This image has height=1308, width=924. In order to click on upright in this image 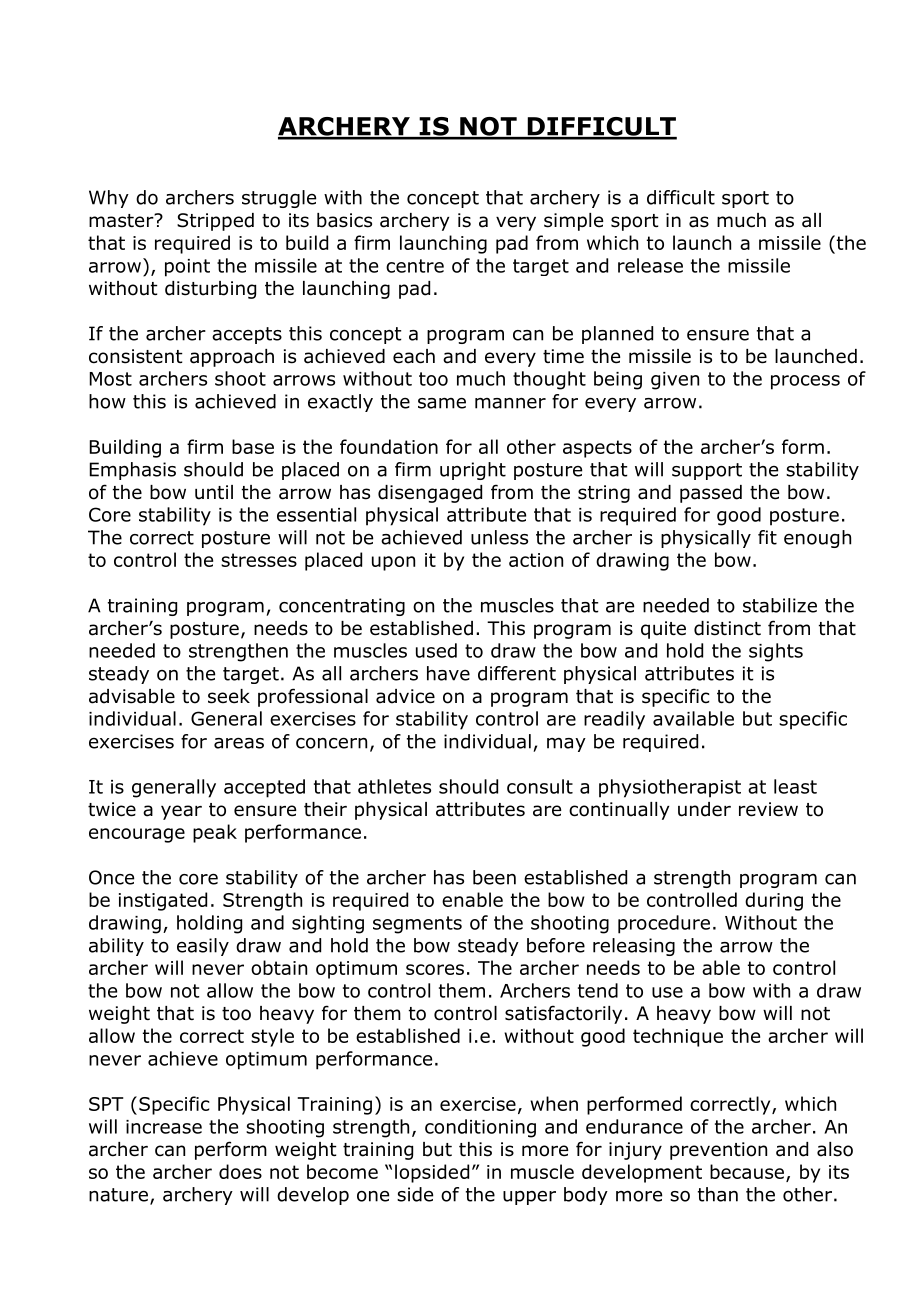, I will do `click(473, 471)`.
